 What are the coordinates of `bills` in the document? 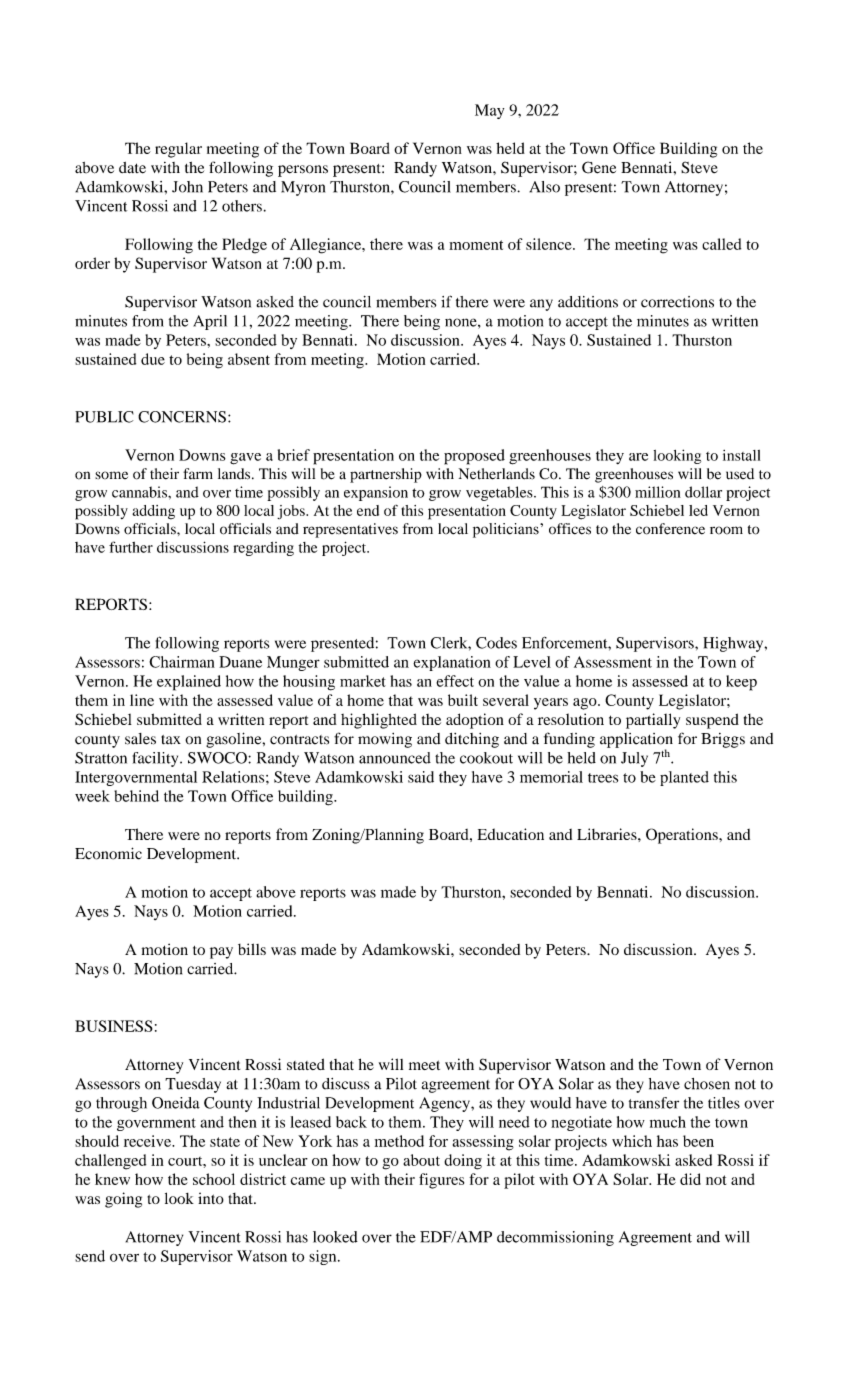 It's located at (252, 949).
